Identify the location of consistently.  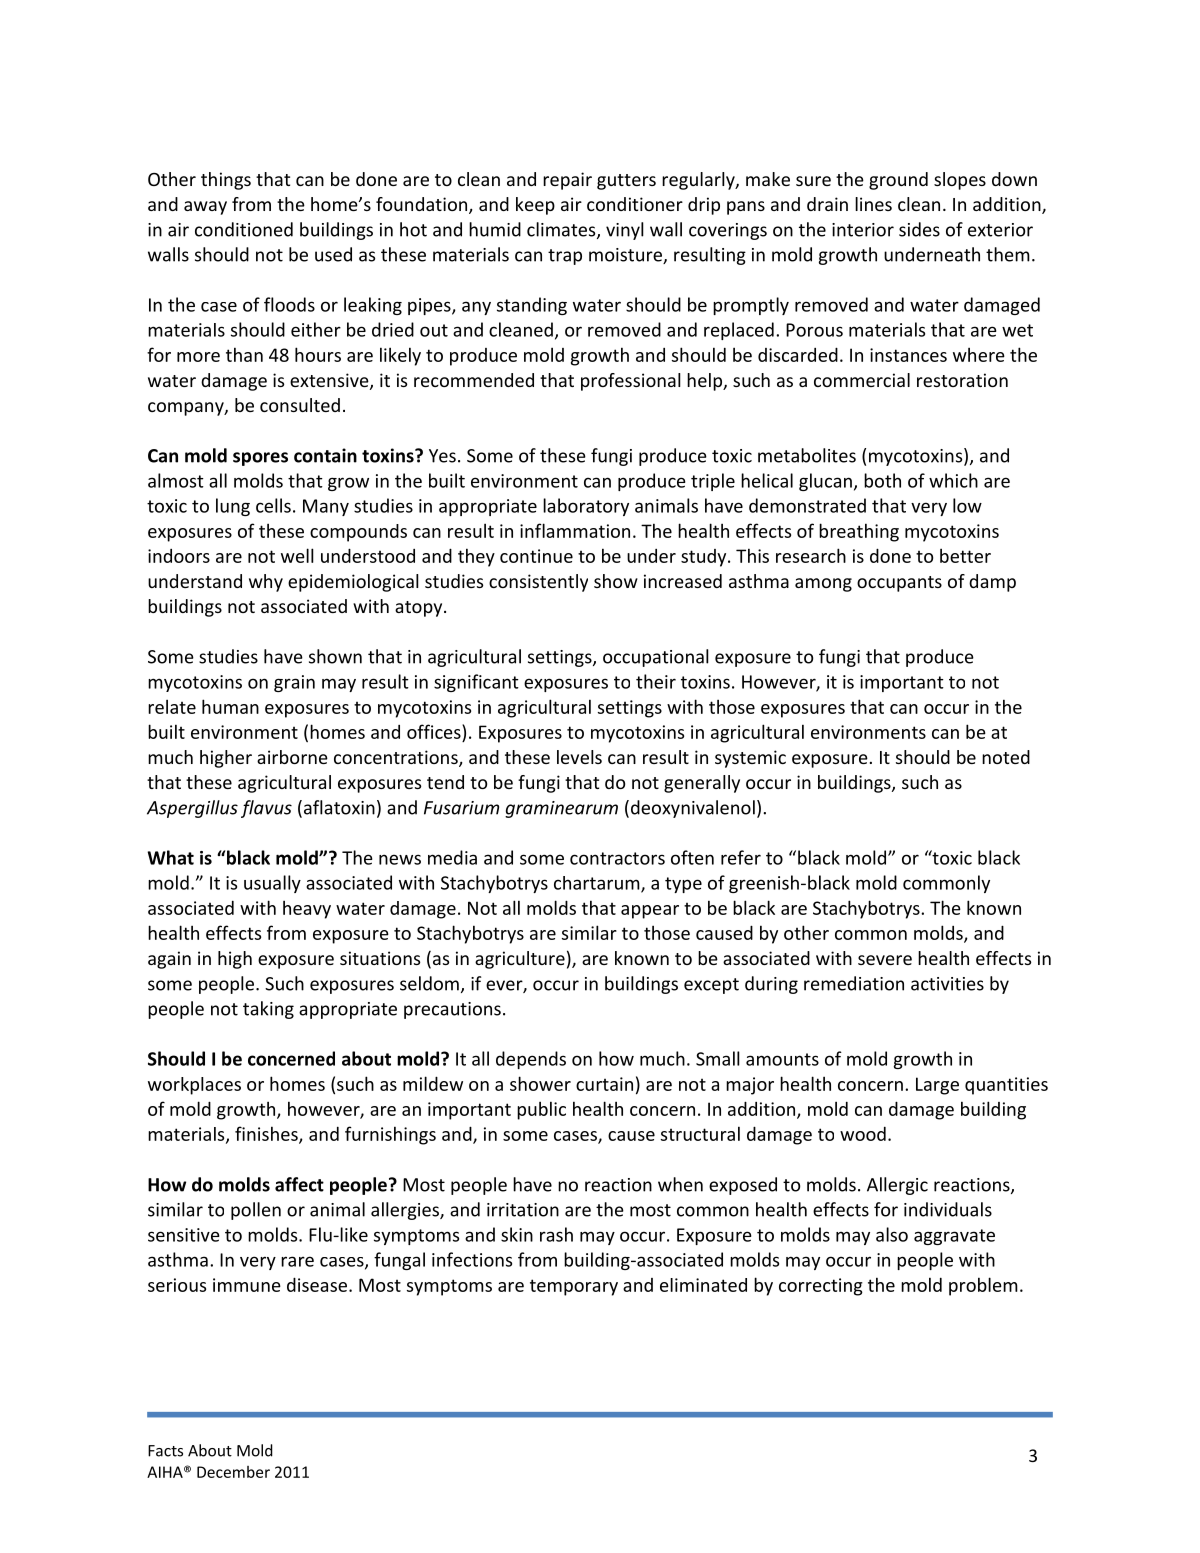
(538, 583).
